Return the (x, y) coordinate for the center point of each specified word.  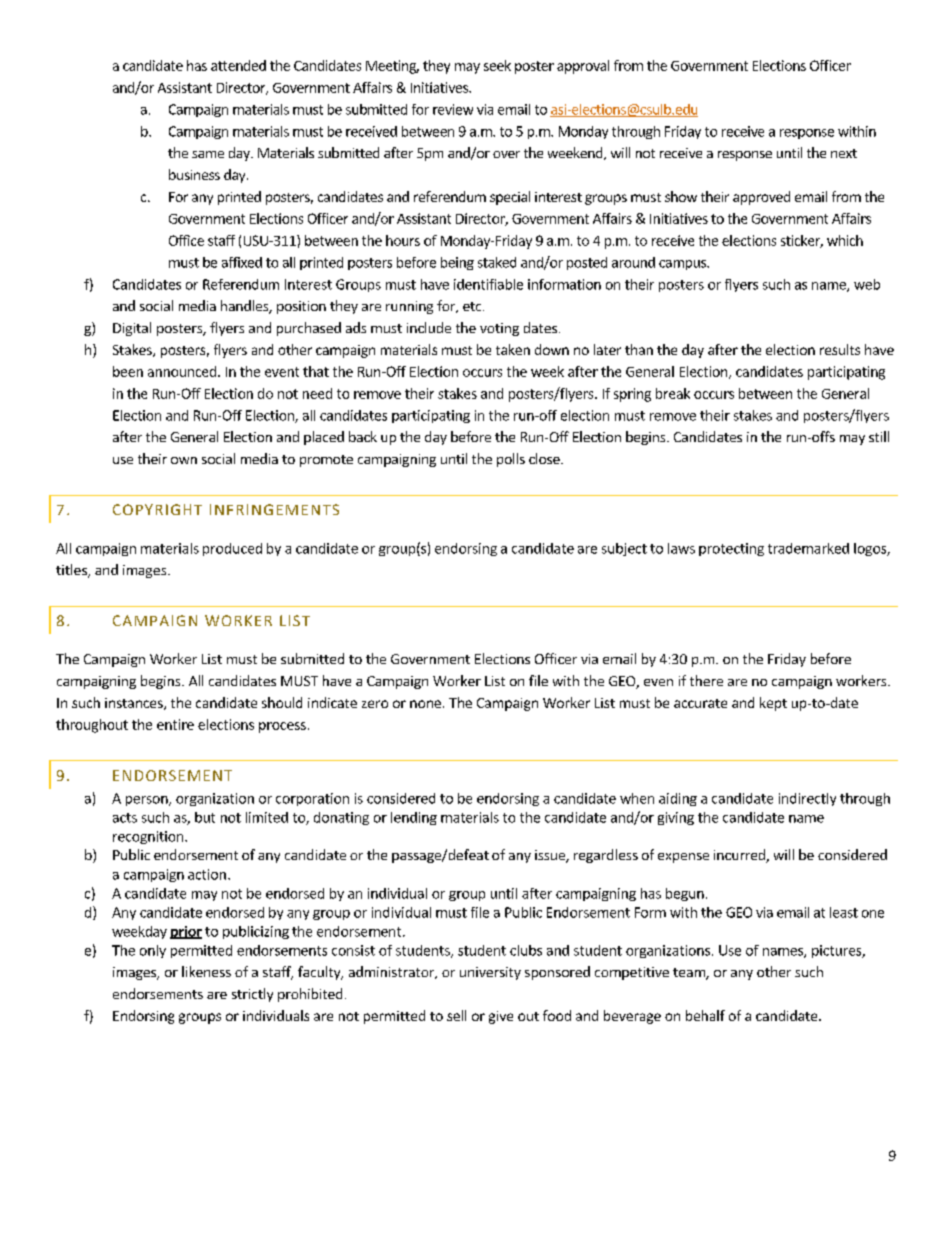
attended (238, 65)
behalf (705, 1015)
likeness (206, 971)
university (490, 973)
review (453, 109)
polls (511, 460)
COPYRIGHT (157, 509)
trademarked (808, 548)
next (844, 153)
